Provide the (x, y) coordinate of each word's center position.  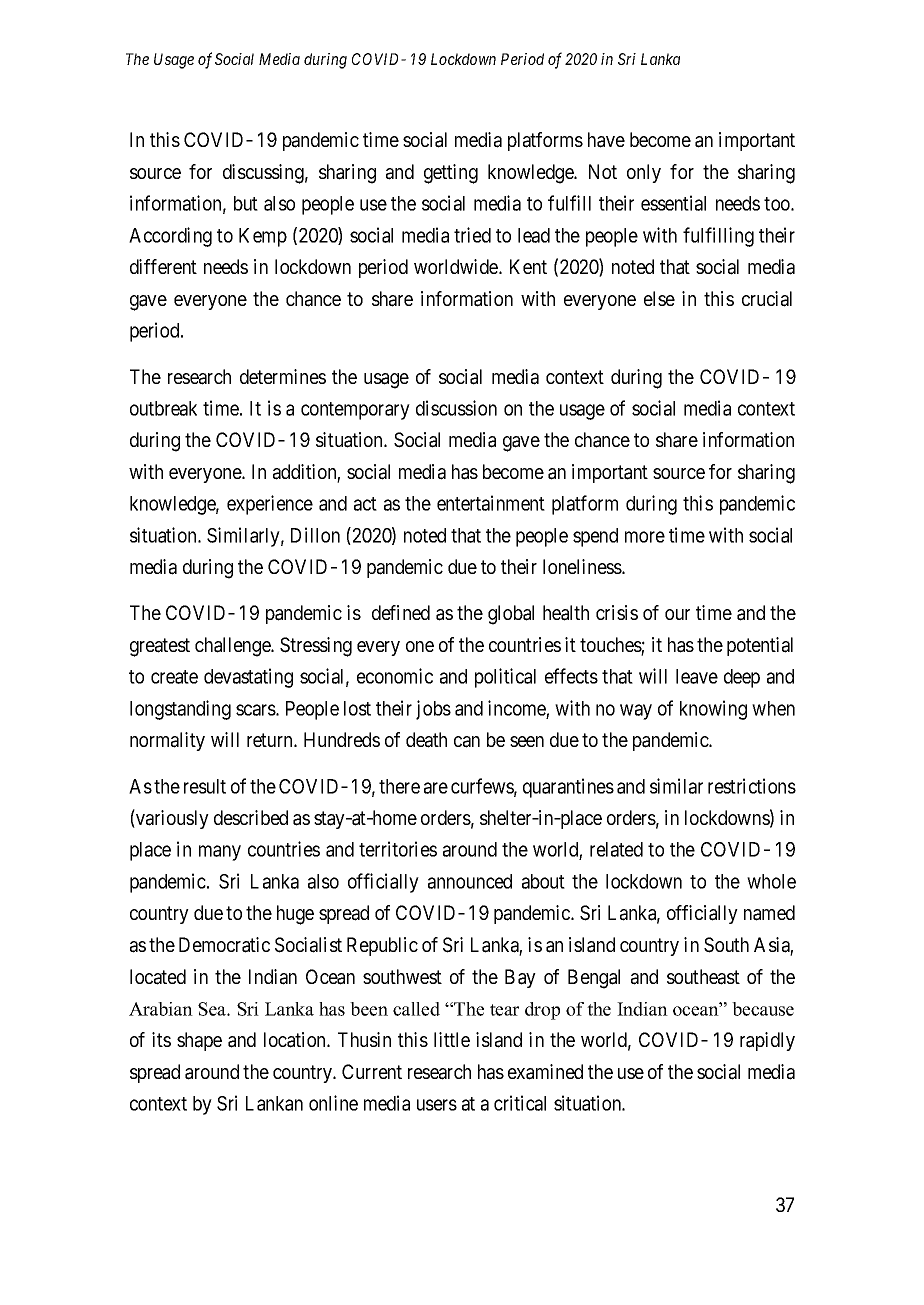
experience (270, 505)
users (437, 1105)
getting (451, 174)
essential (673, 203)
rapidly (767, 1041)
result (205, 786)
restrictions (752, 786)
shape (199, 1041)
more (645, 537)
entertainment (491, 503)
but (246, 203)
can (467, 742)
